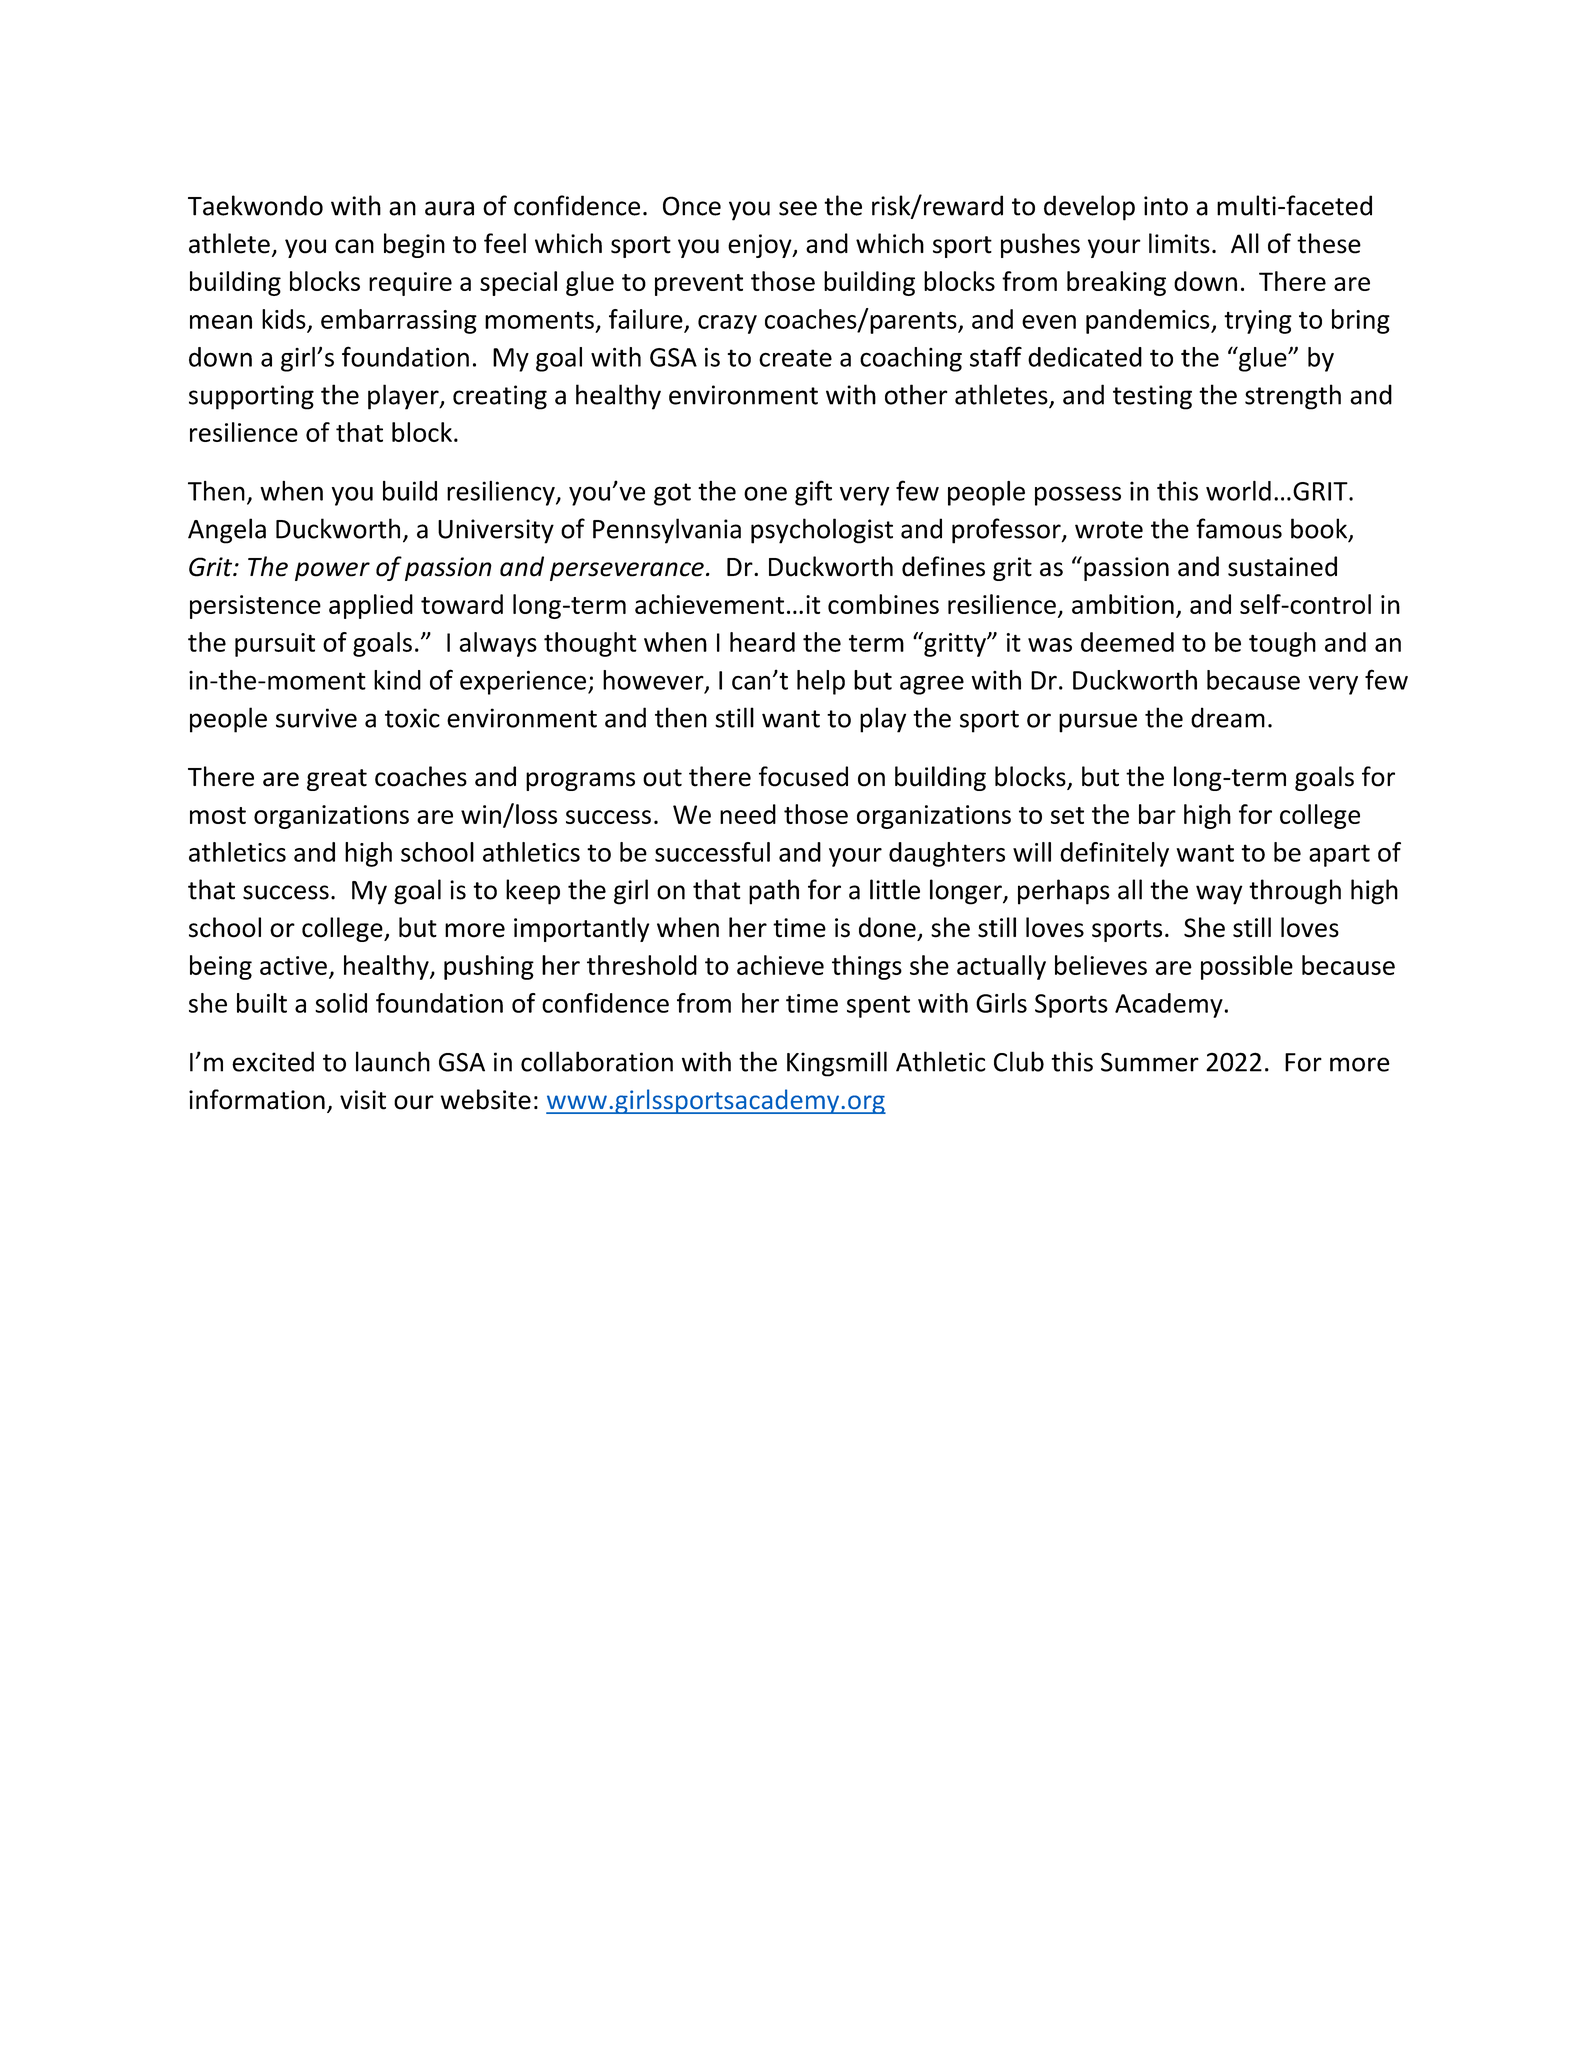 The height and width of the image is (2065, 1596). I want to click on set, so click(1067, 815).
